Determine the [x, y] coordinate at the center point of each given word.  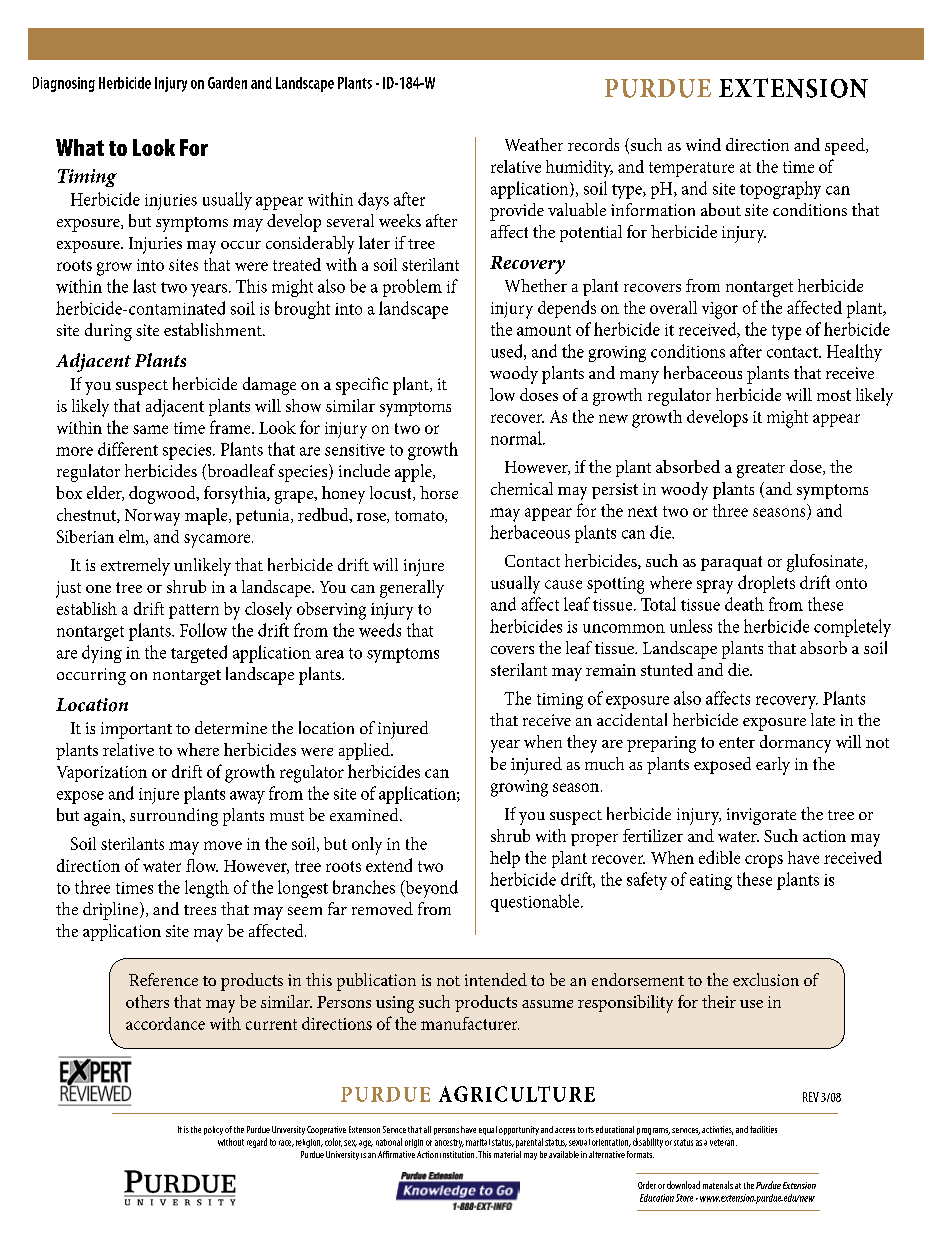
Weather [534, 144]
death [744, 604]
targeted [199, 654]
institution [458, 1154]
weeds [380, 630]
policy [213, 1130]
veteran [723, 1142]
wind [703, 144]
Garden [227, 83]
